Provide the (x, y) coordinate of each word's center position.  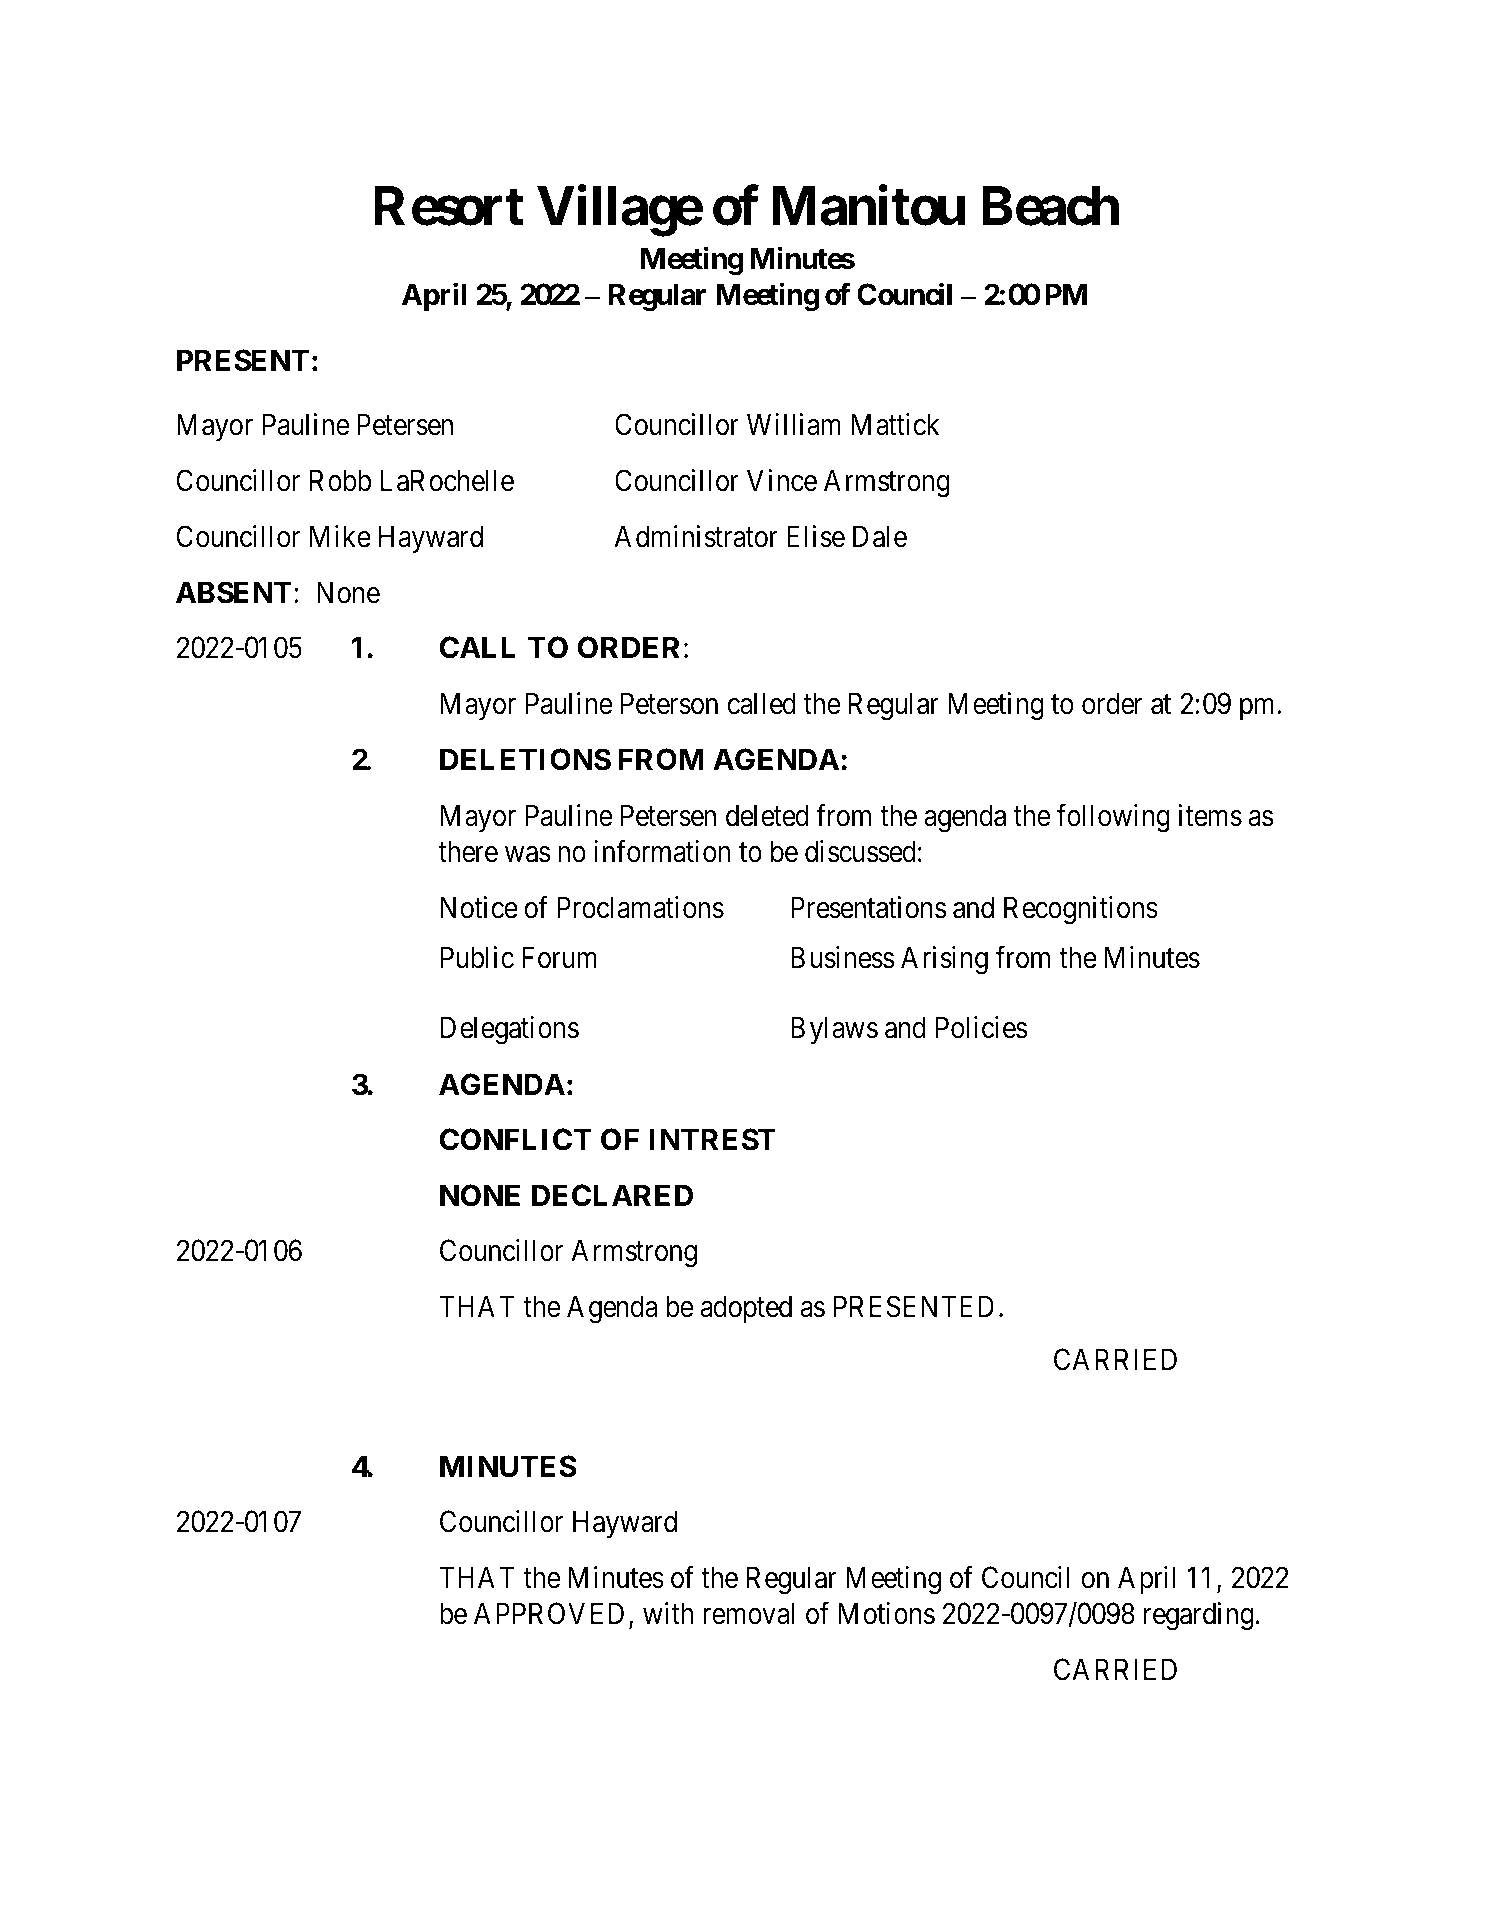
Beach (1050, 206)
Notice (479, 907)
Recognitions (1081, 910)
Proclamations (640, 907)
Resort (449, 206)
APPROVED (549, 1614)
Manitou (868, 206)
